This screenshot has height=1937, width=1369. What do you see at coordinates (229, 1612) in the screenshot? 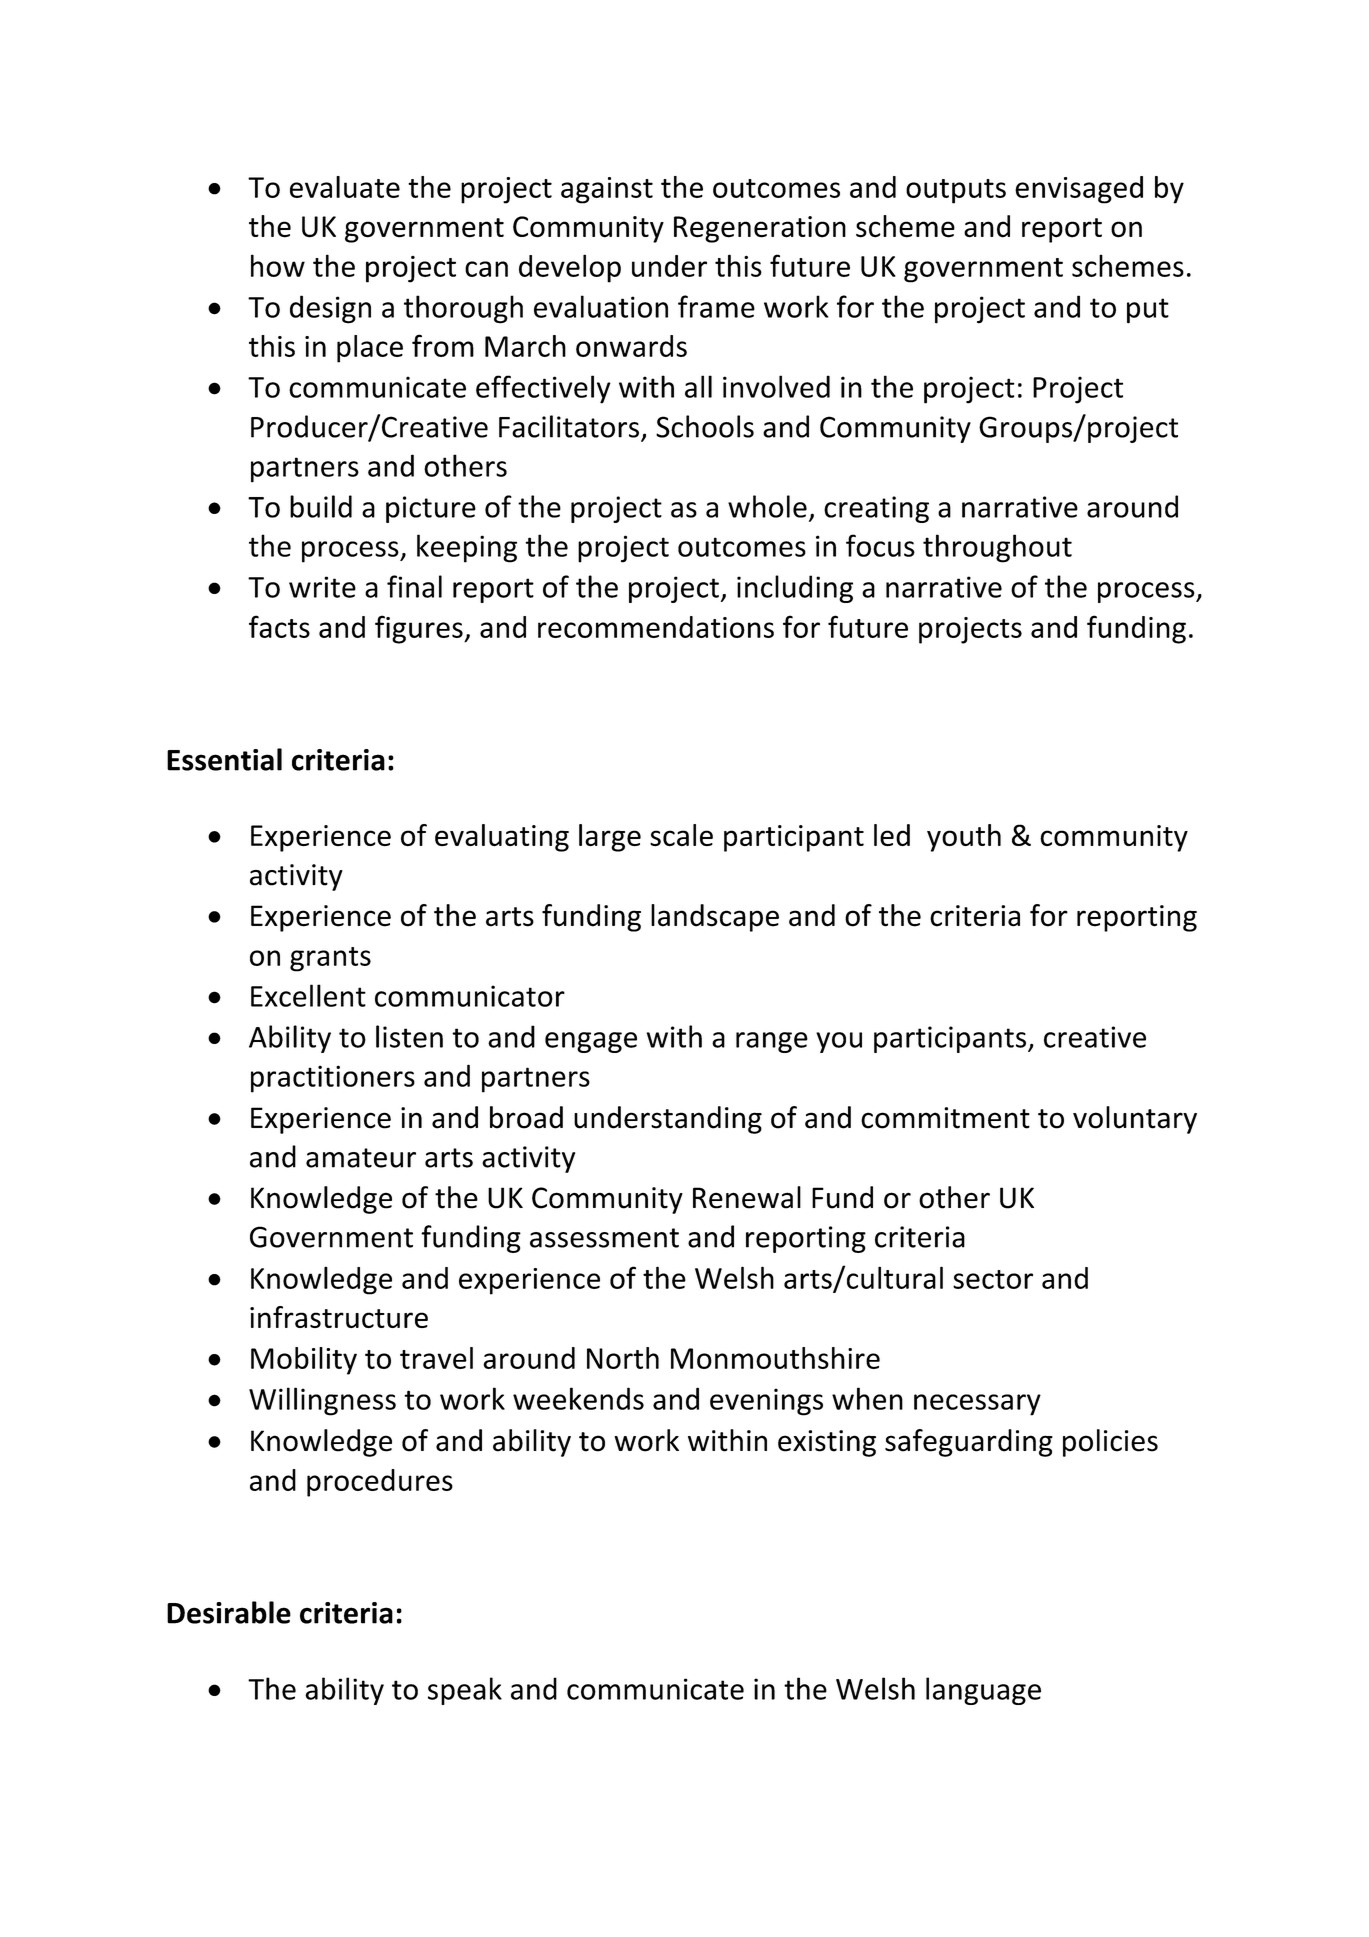
I see `Desirable` at bounding box center [229, 1612].
